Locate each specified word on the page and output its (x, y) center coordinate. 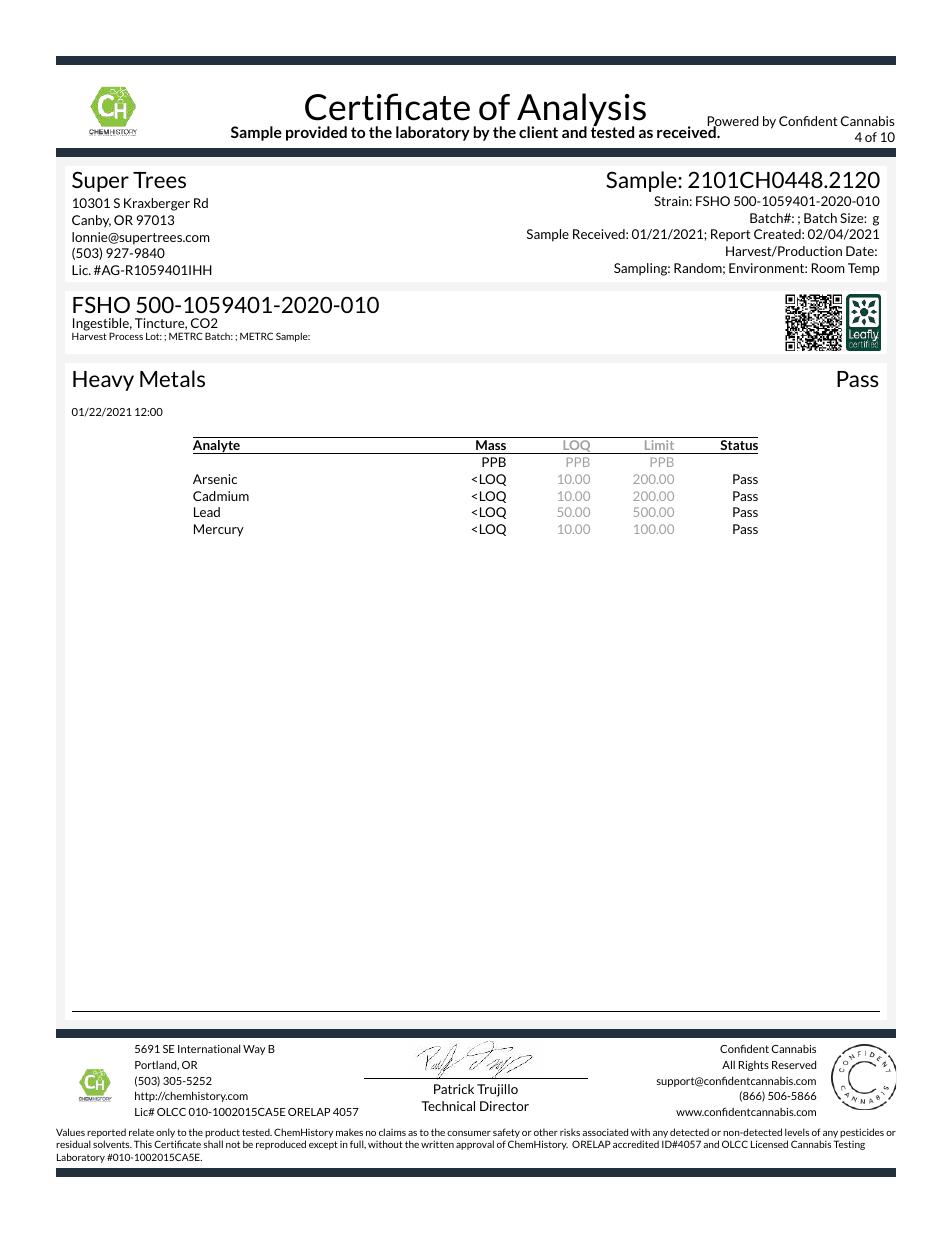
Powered (733, 122)
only (166, 1134)
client (538, 132)
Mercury (219, 530)
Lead (207, 512)
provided (316, 133)
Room (828, 268)
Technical (448, 1106)
